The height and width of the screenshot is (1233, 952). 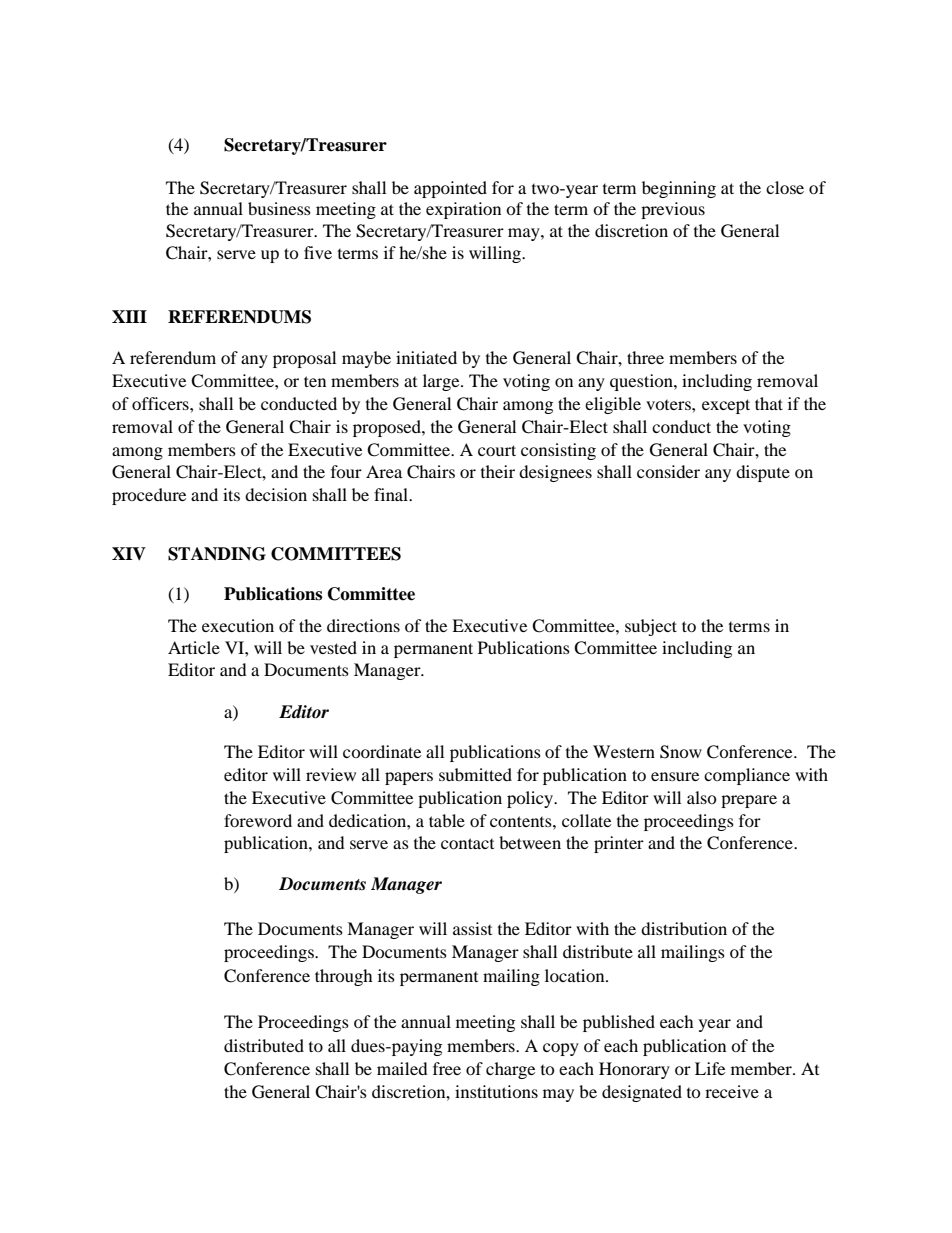 I want to click on expiration, so click(x=463, y=210).
